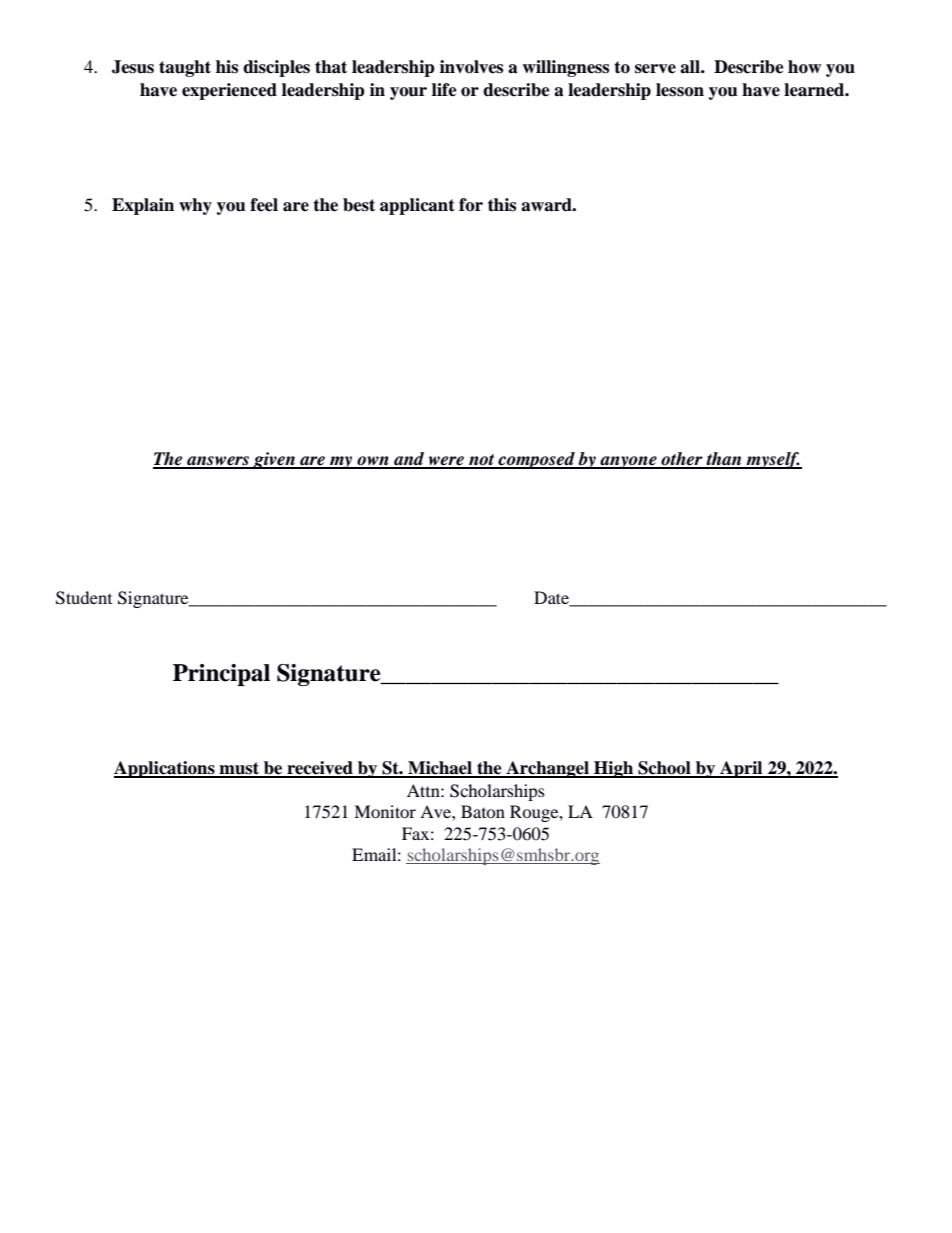 The width and height of the image is (952, 1233). What do you see at coordinates (185, 68) in the image?
I see `taught` at bounding box center [185, 68].
